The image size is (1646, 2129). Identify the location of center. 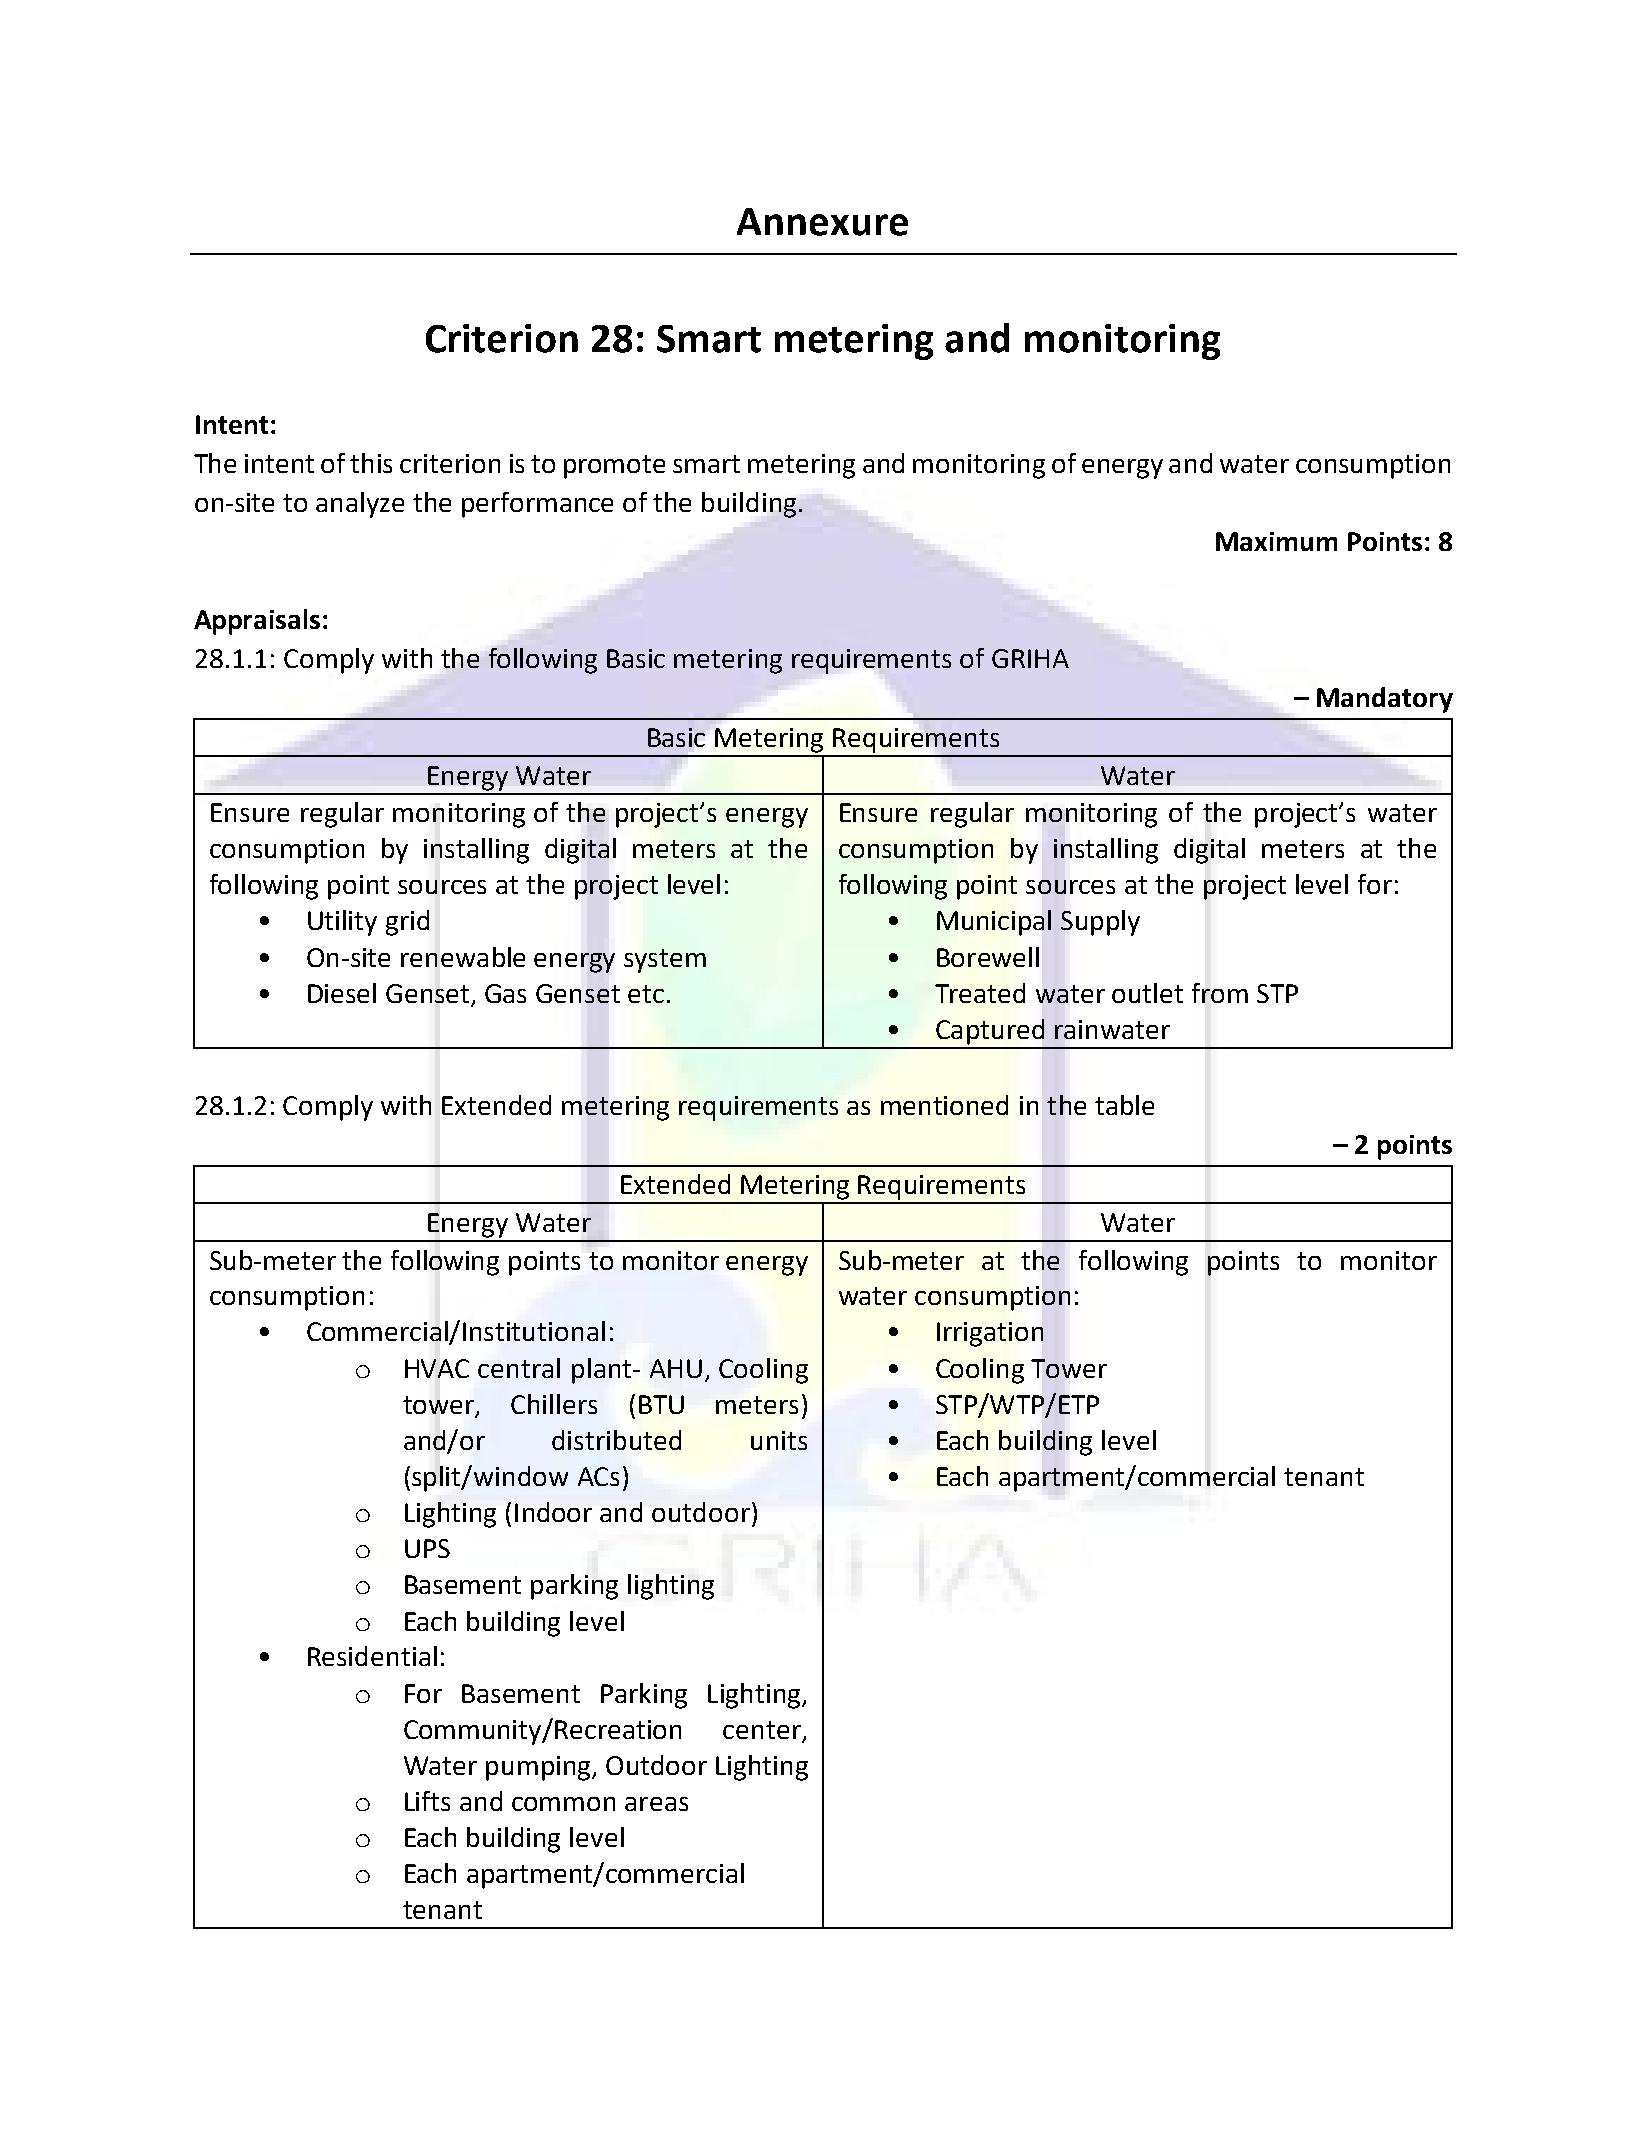
(762, 1730).
